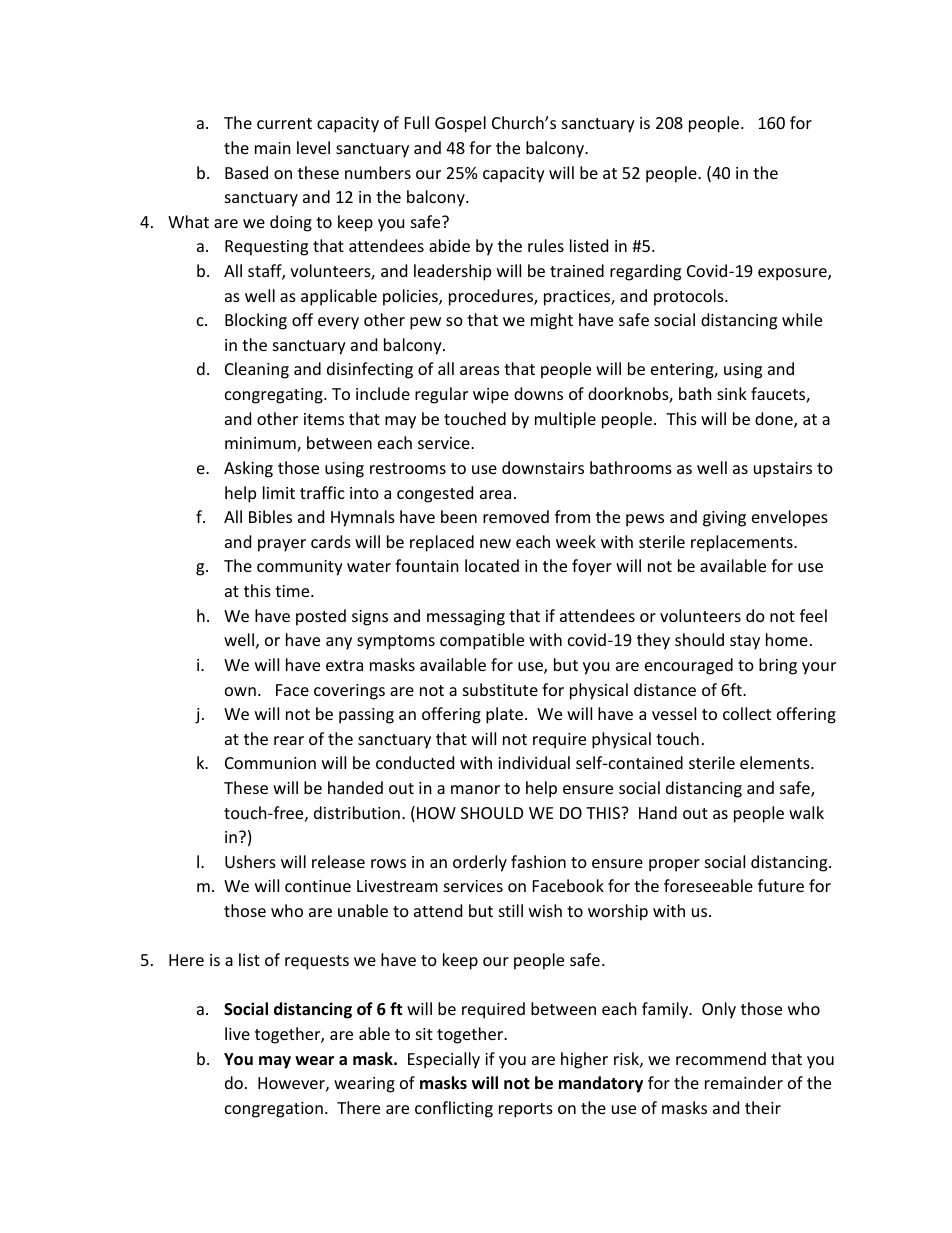  Describe the element at coordinates (246, 172) in the page. I see `Based` at that location.
